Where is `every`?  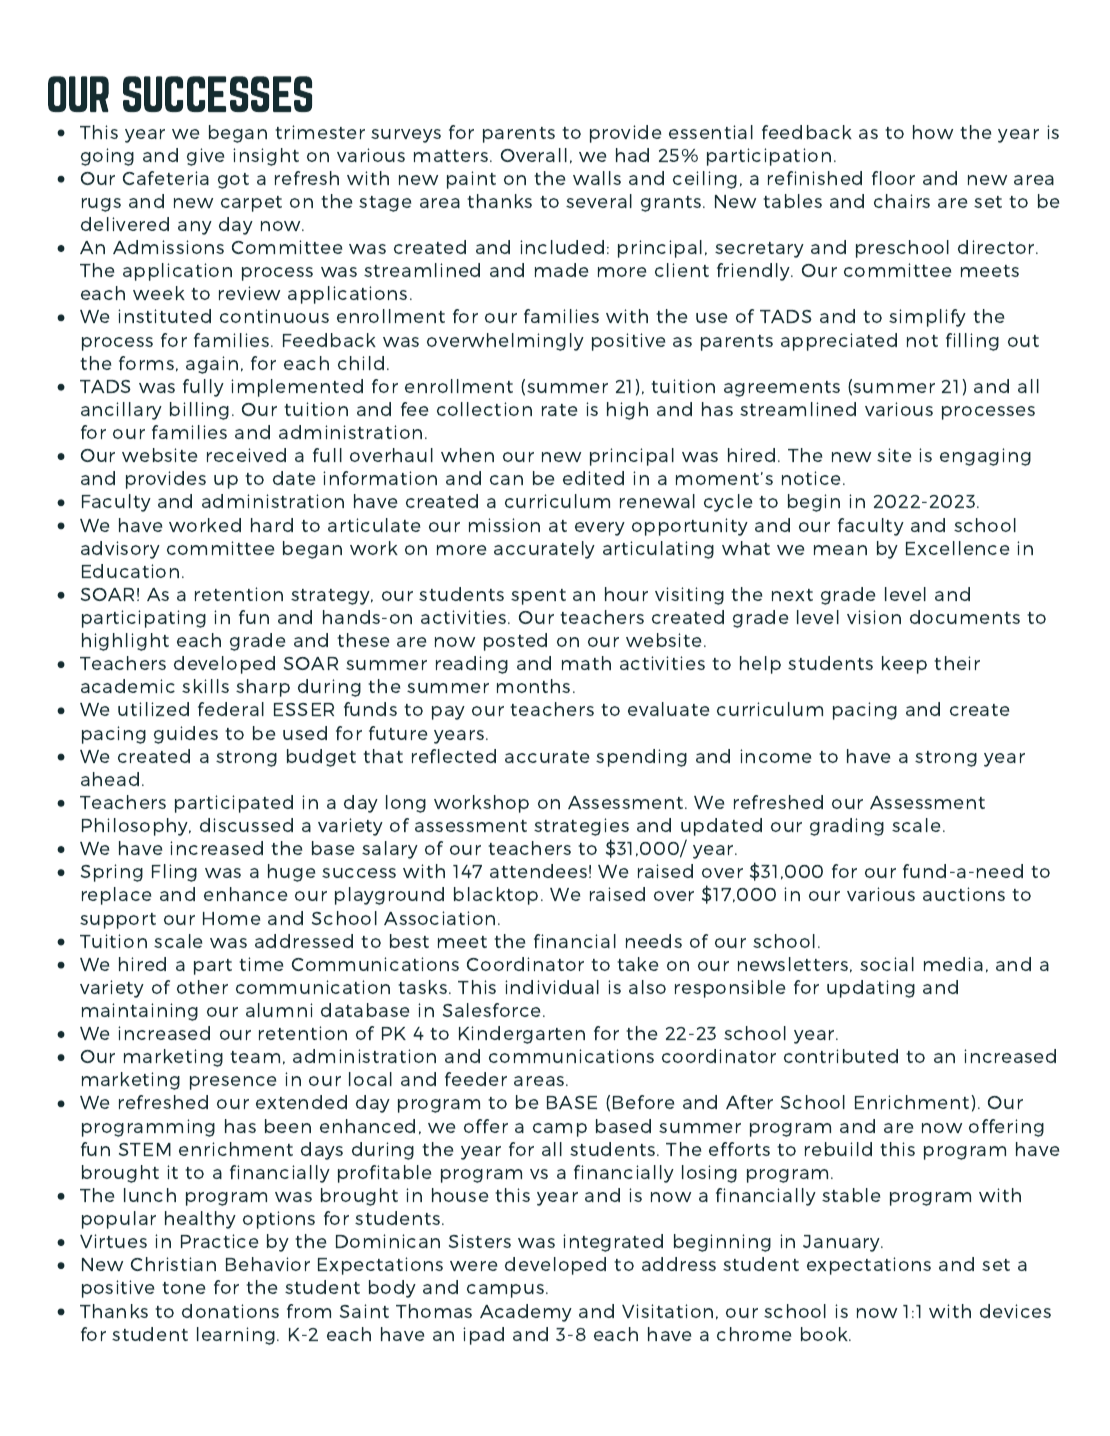
every is located at coordinates (600, 529).
